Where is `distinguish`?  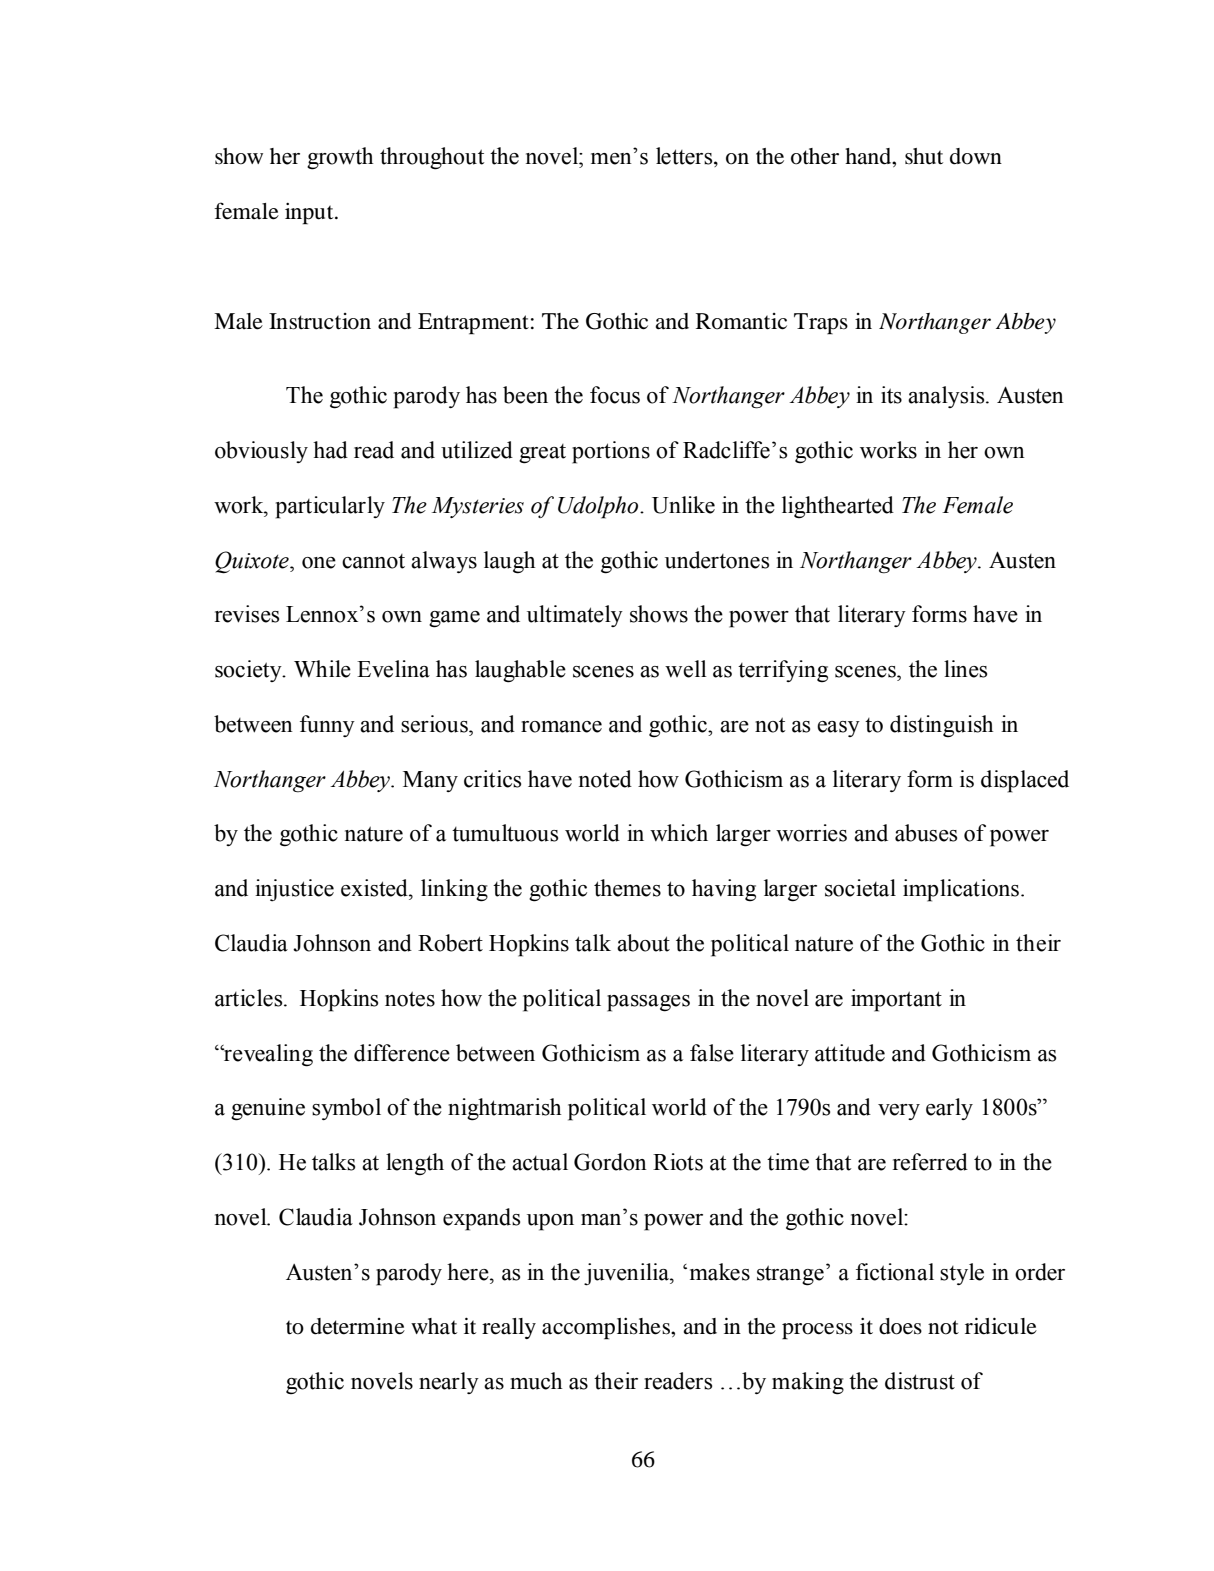
distinguish is located at coordinates (941, 726).
